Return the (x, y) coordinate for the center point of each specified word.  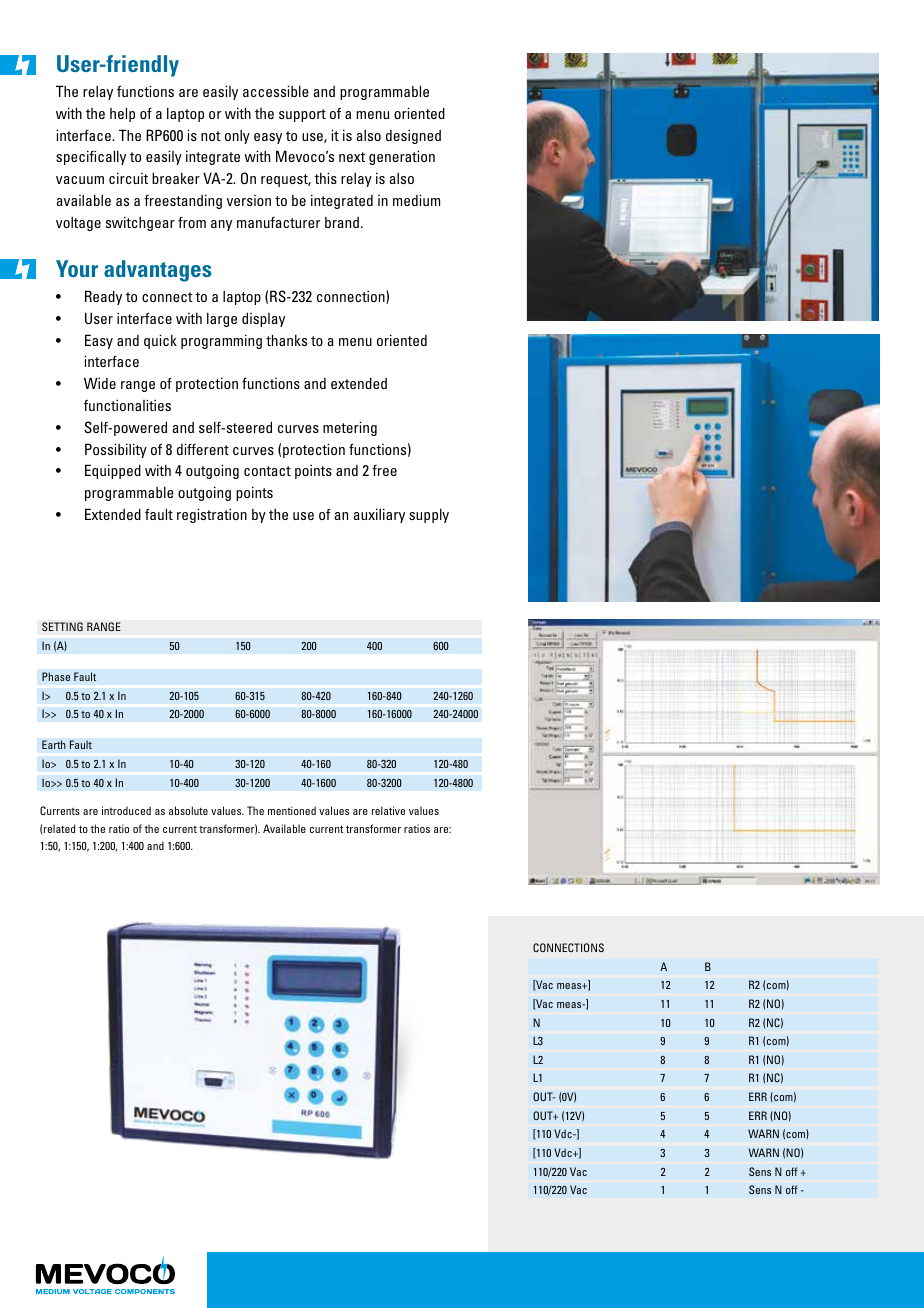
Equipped (113, 471)
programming (221, 341)
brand (342, 222)
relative (388, 810)
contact (267, 471)
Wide (100, 383)
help (122, 114)
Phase (56, 676)
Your (77, 268)
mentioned (292, 810)
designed (413, 136)
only (237, 137)
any (221, 225)
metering (350, 428)
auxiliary (379, 515)
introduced (126, 810)
